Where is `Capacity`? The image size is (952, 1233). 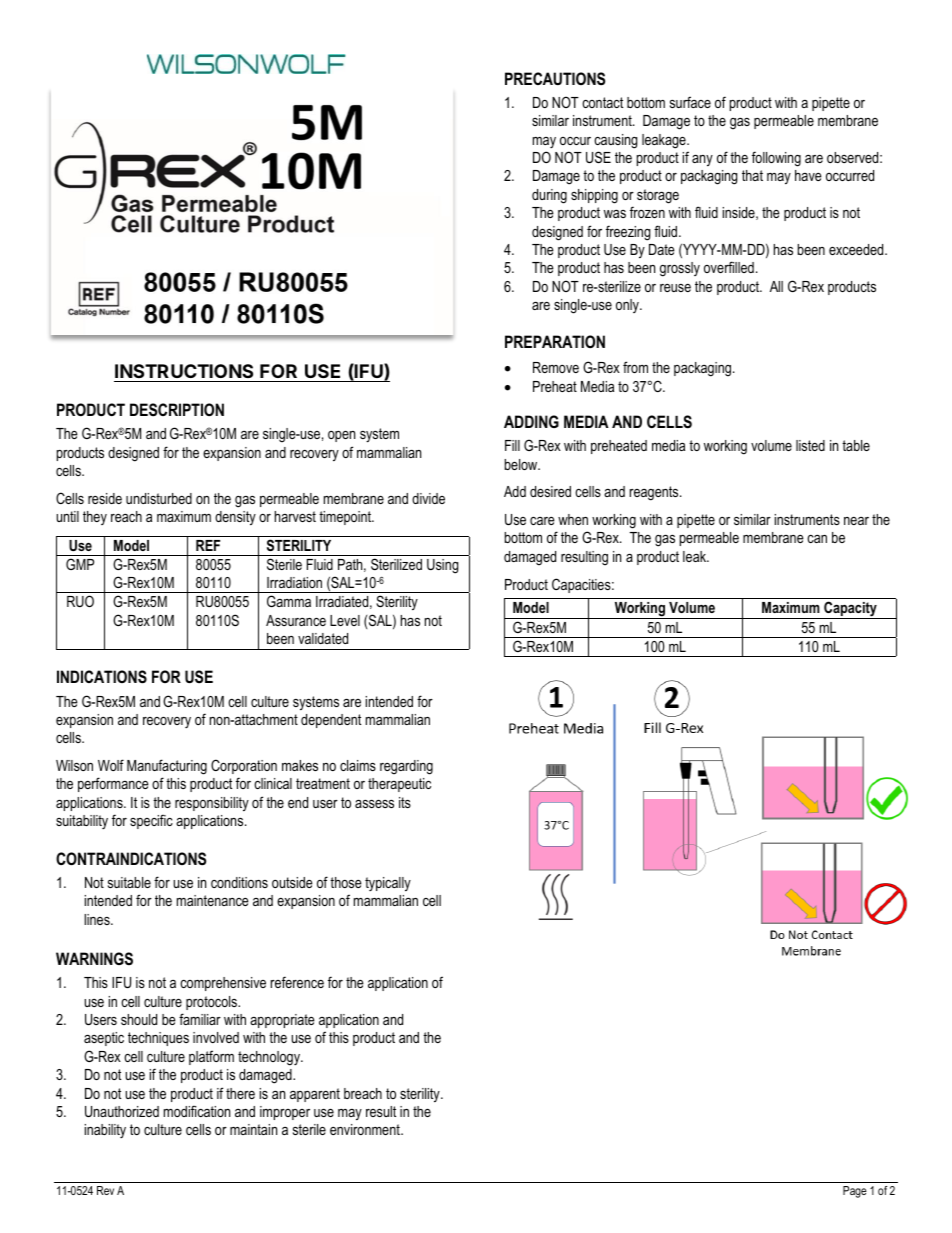
Capacity is located at coordinates (850, 610).
